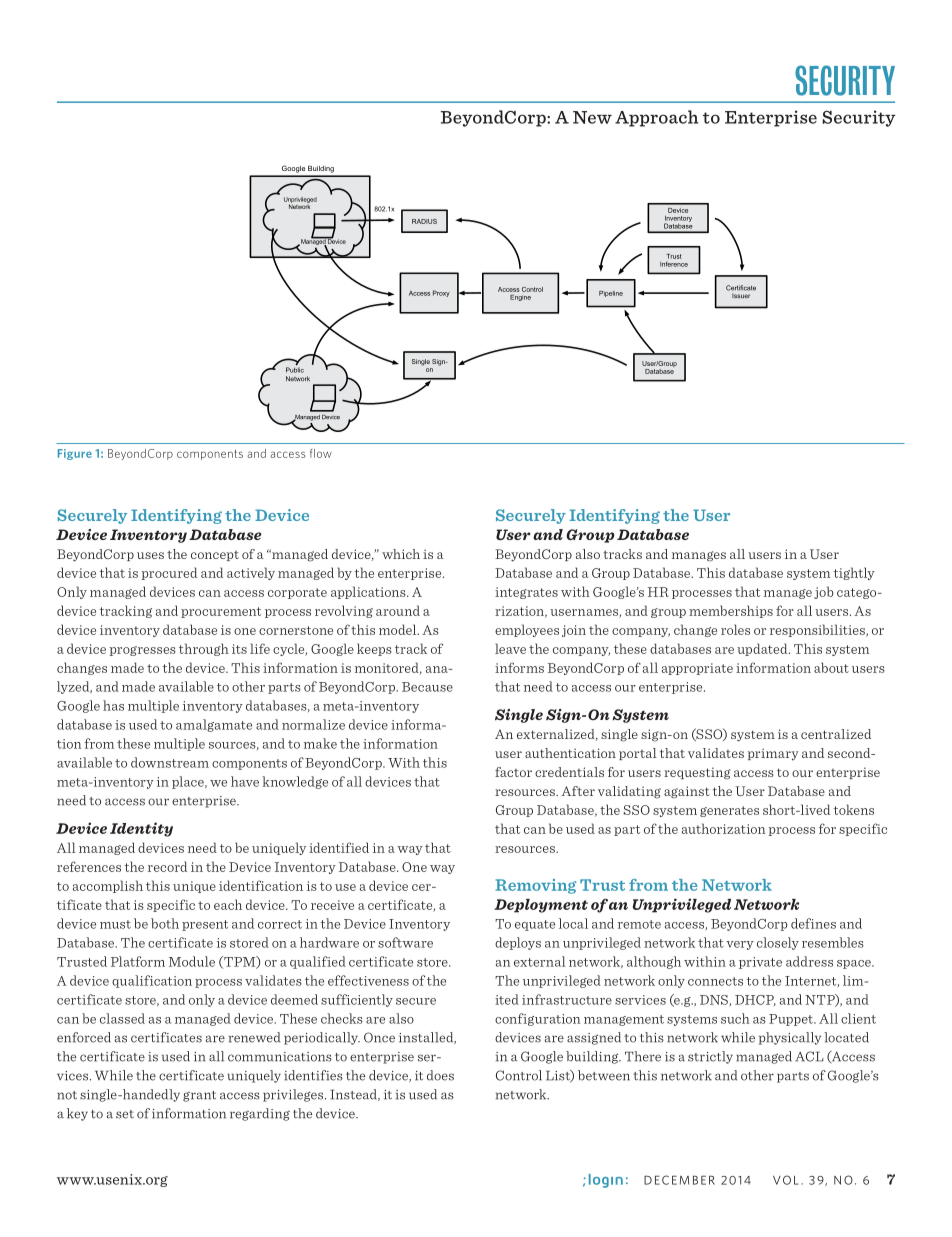 Image resolution: width=952 pixels, height=1237 pixels. I want to click on uses, so click(150, 555).
